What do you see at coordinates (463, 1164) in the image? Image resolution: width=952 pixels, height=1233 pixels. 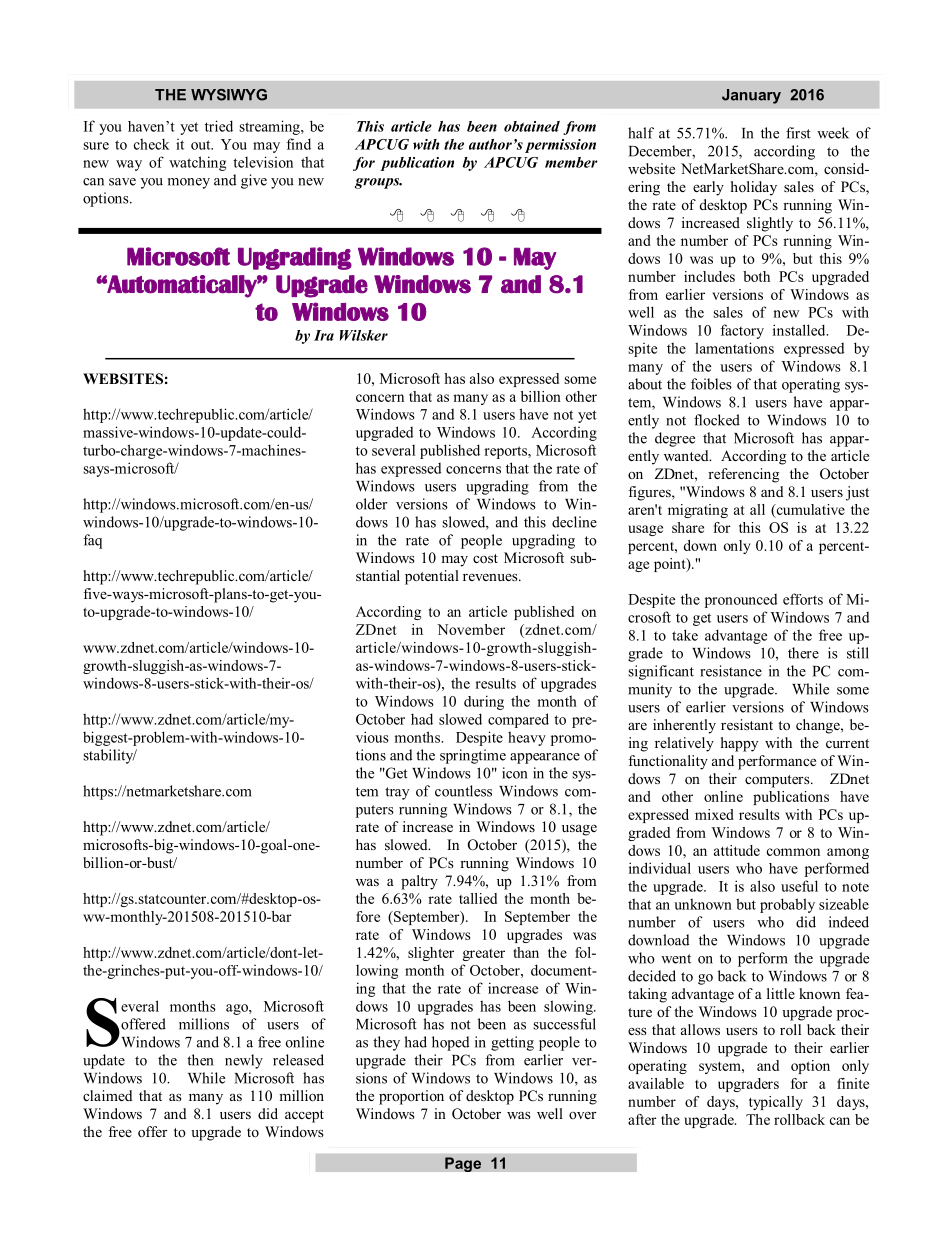 I see `Page` at bounding box center [463, 1164].
